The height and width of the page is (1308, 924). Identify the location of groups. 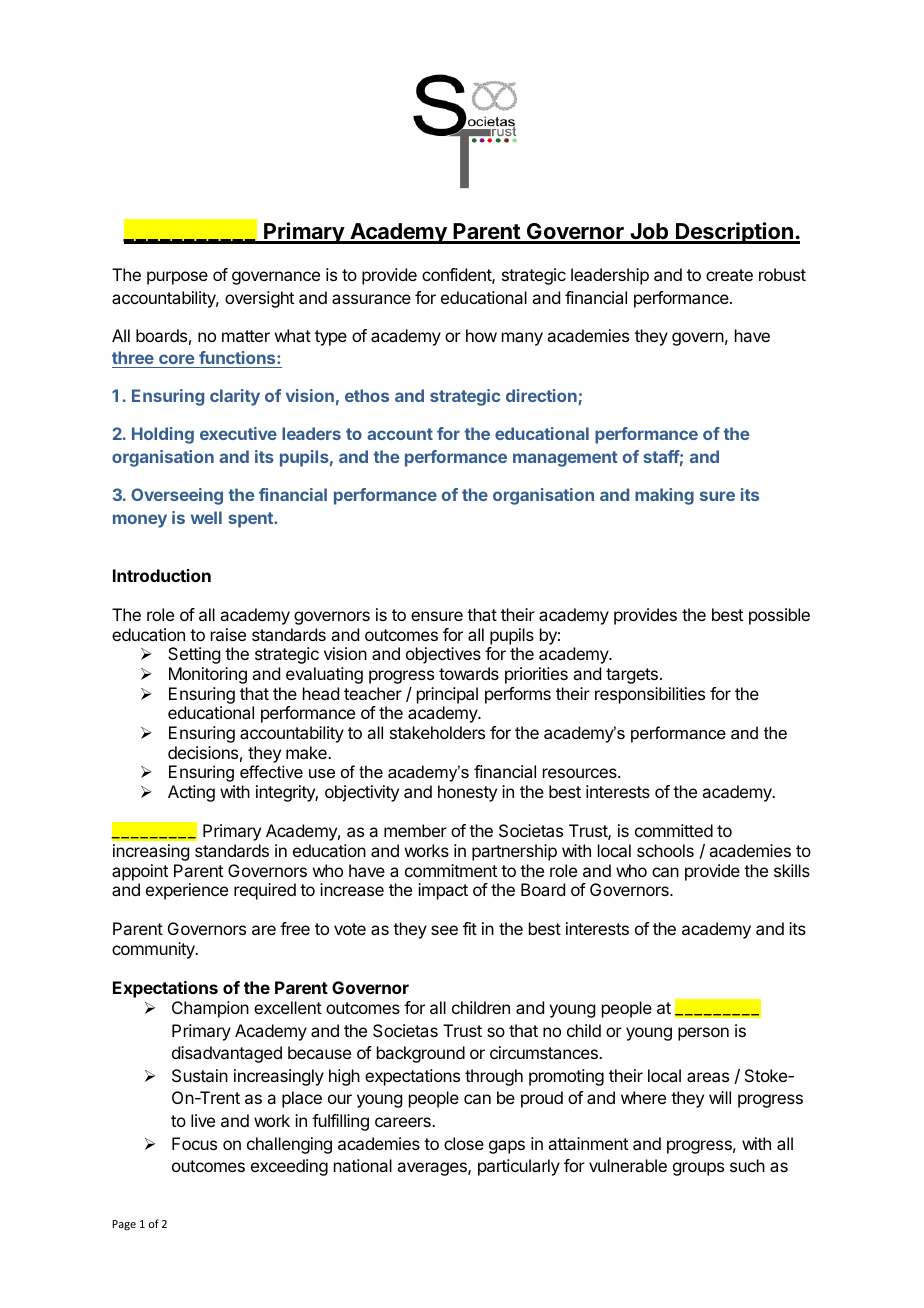
(698, 1169).
